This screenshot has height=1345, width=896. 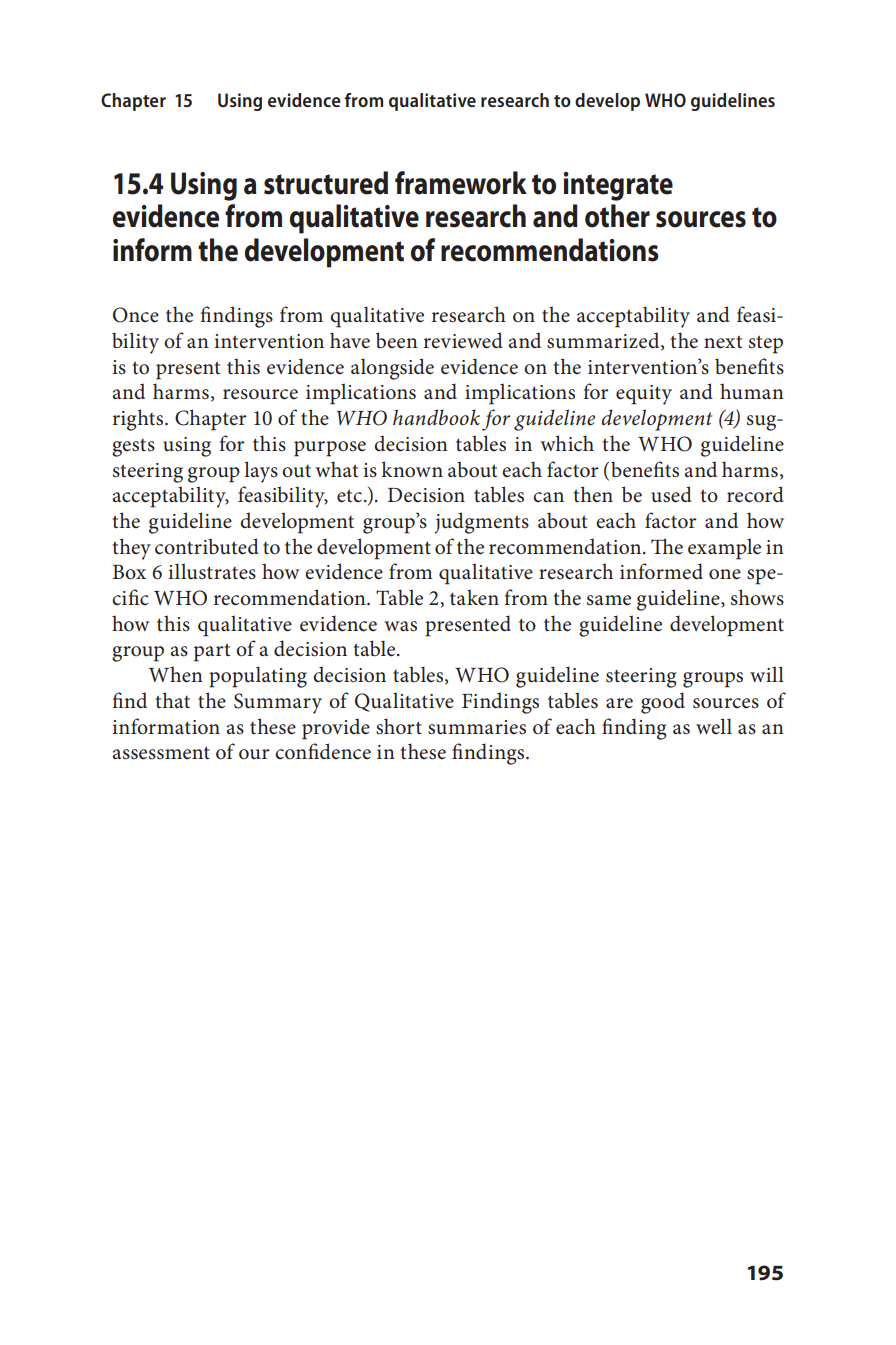 I want to click on summaries, so click(x=477, y=727).
